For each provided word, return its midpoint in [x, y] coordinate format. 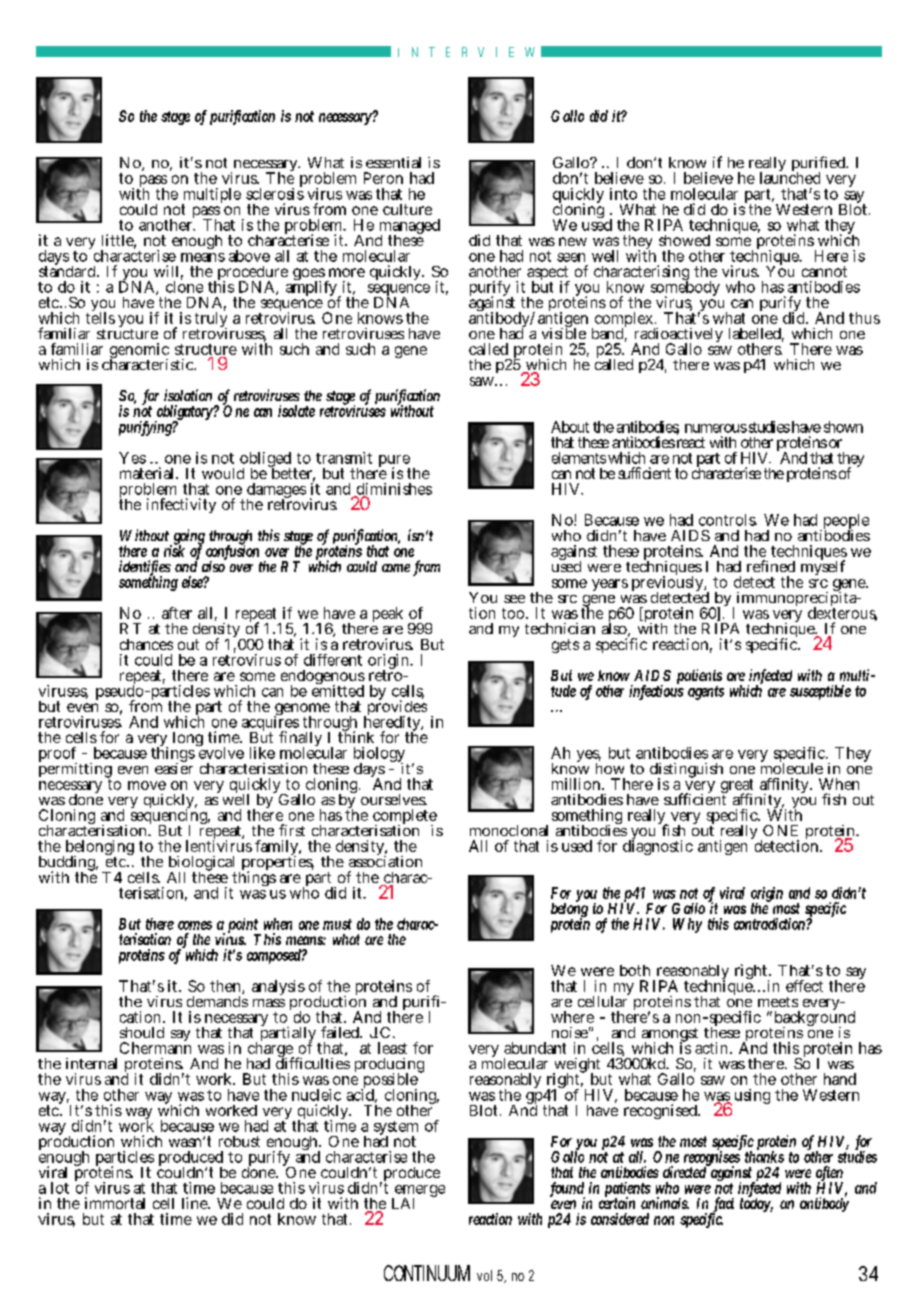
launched [790, 177]
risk [174, 550]
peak [388, 614]
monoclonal [509, 830]
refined [771, 566]
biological [202, 865]
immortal [115, 1203]
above [249, 256]
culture [407, 209]
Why [687, 925]
